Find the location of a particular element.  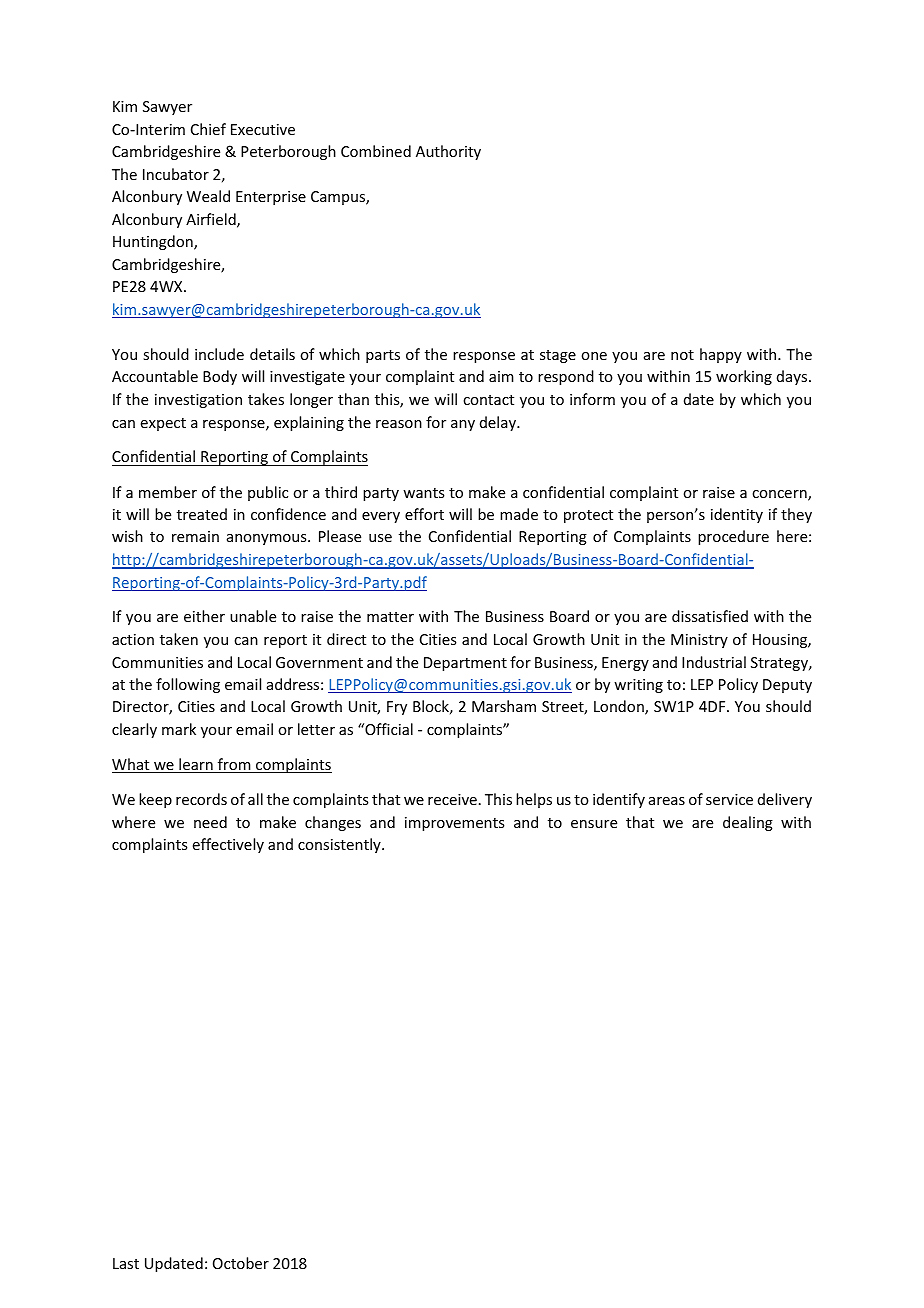

dealing is located at coordinates (748, 823).
